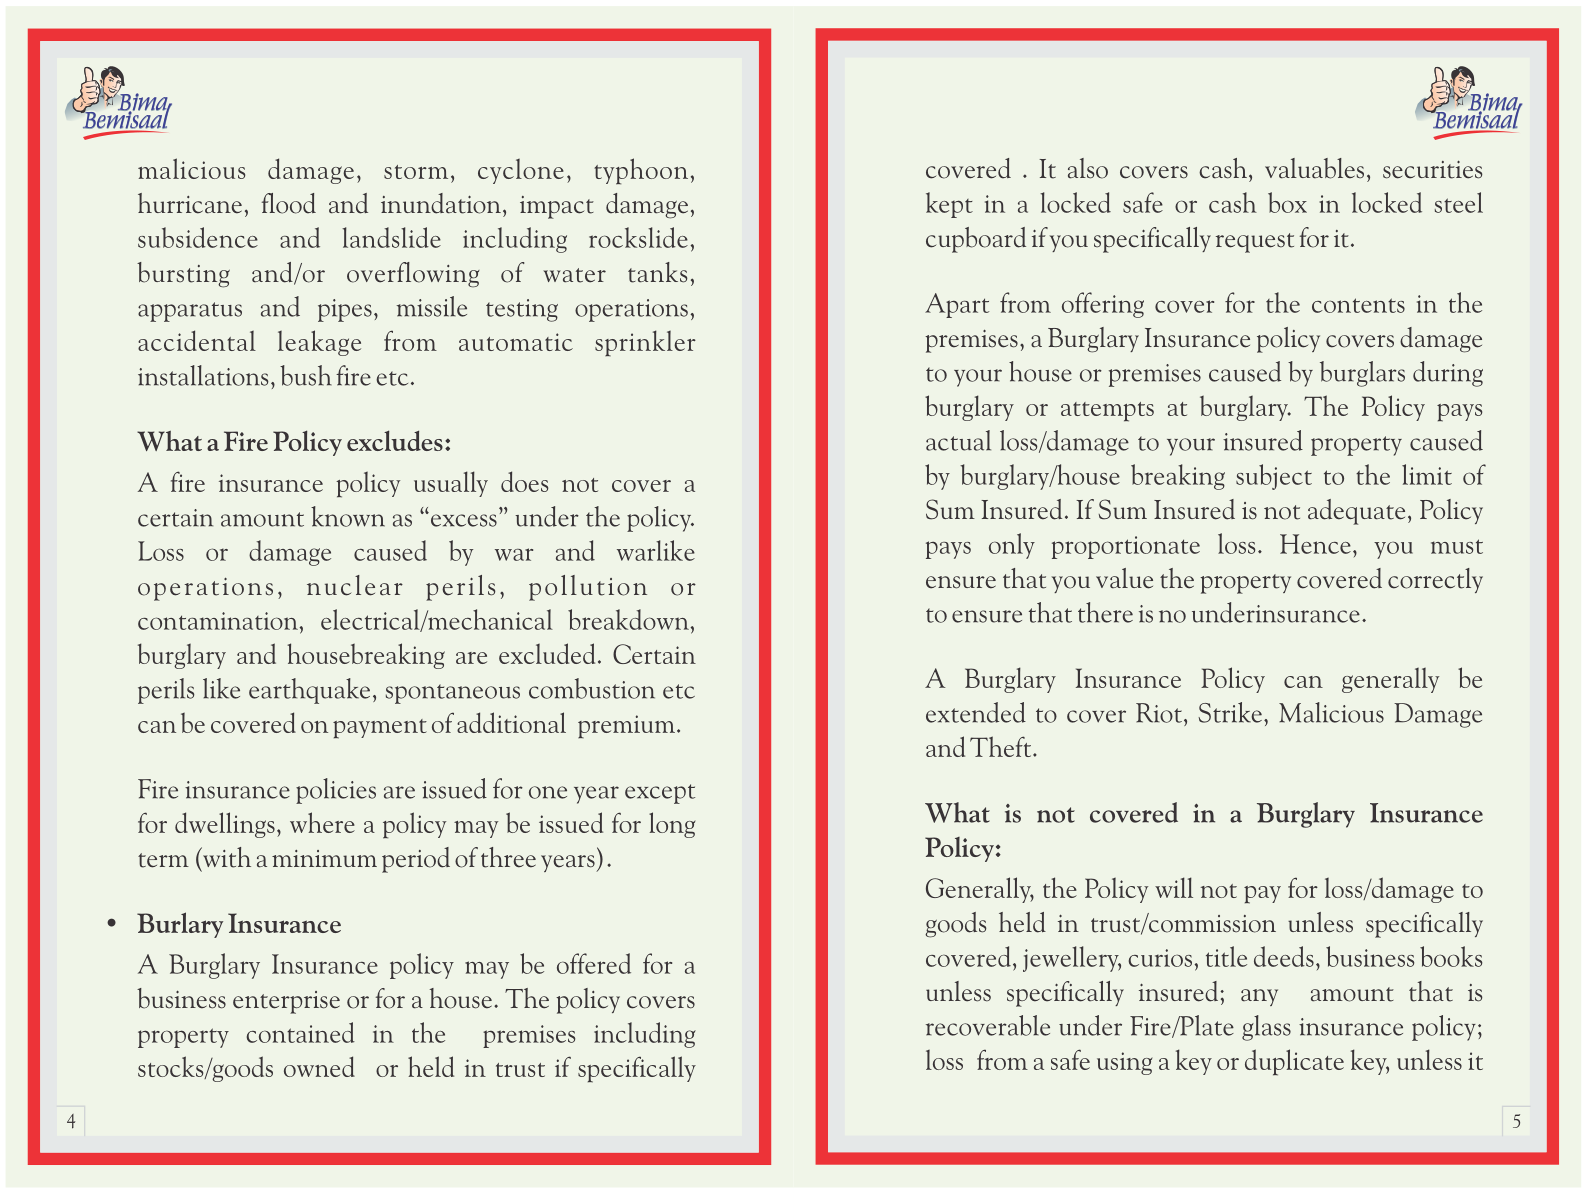  I want to click on except, so click(660, 794).
